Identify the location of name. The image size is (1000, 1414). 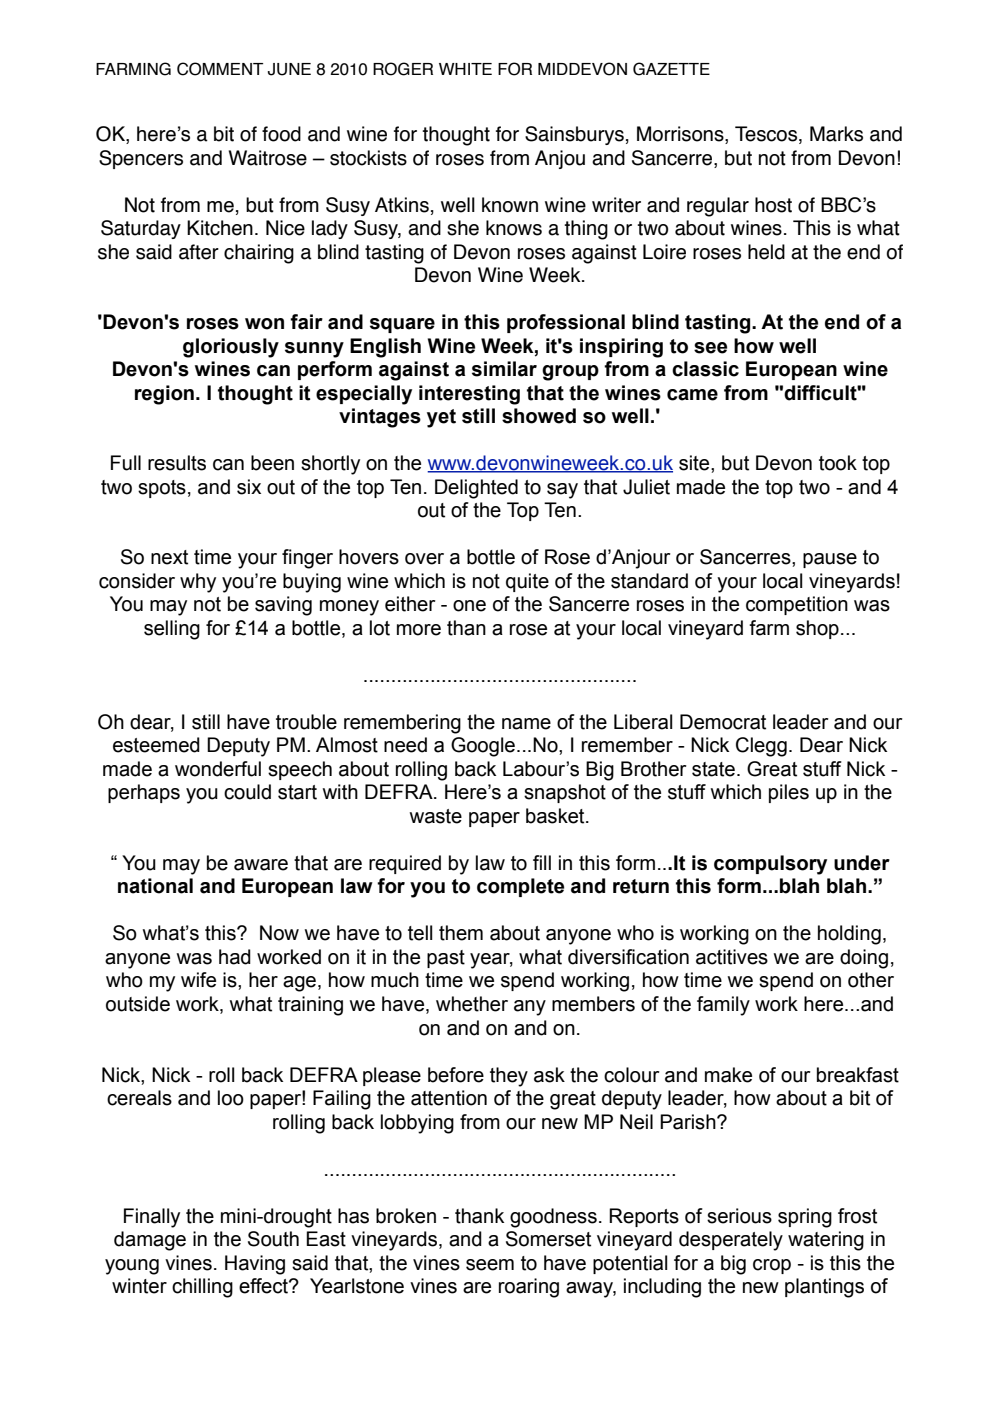
(526, 724).
